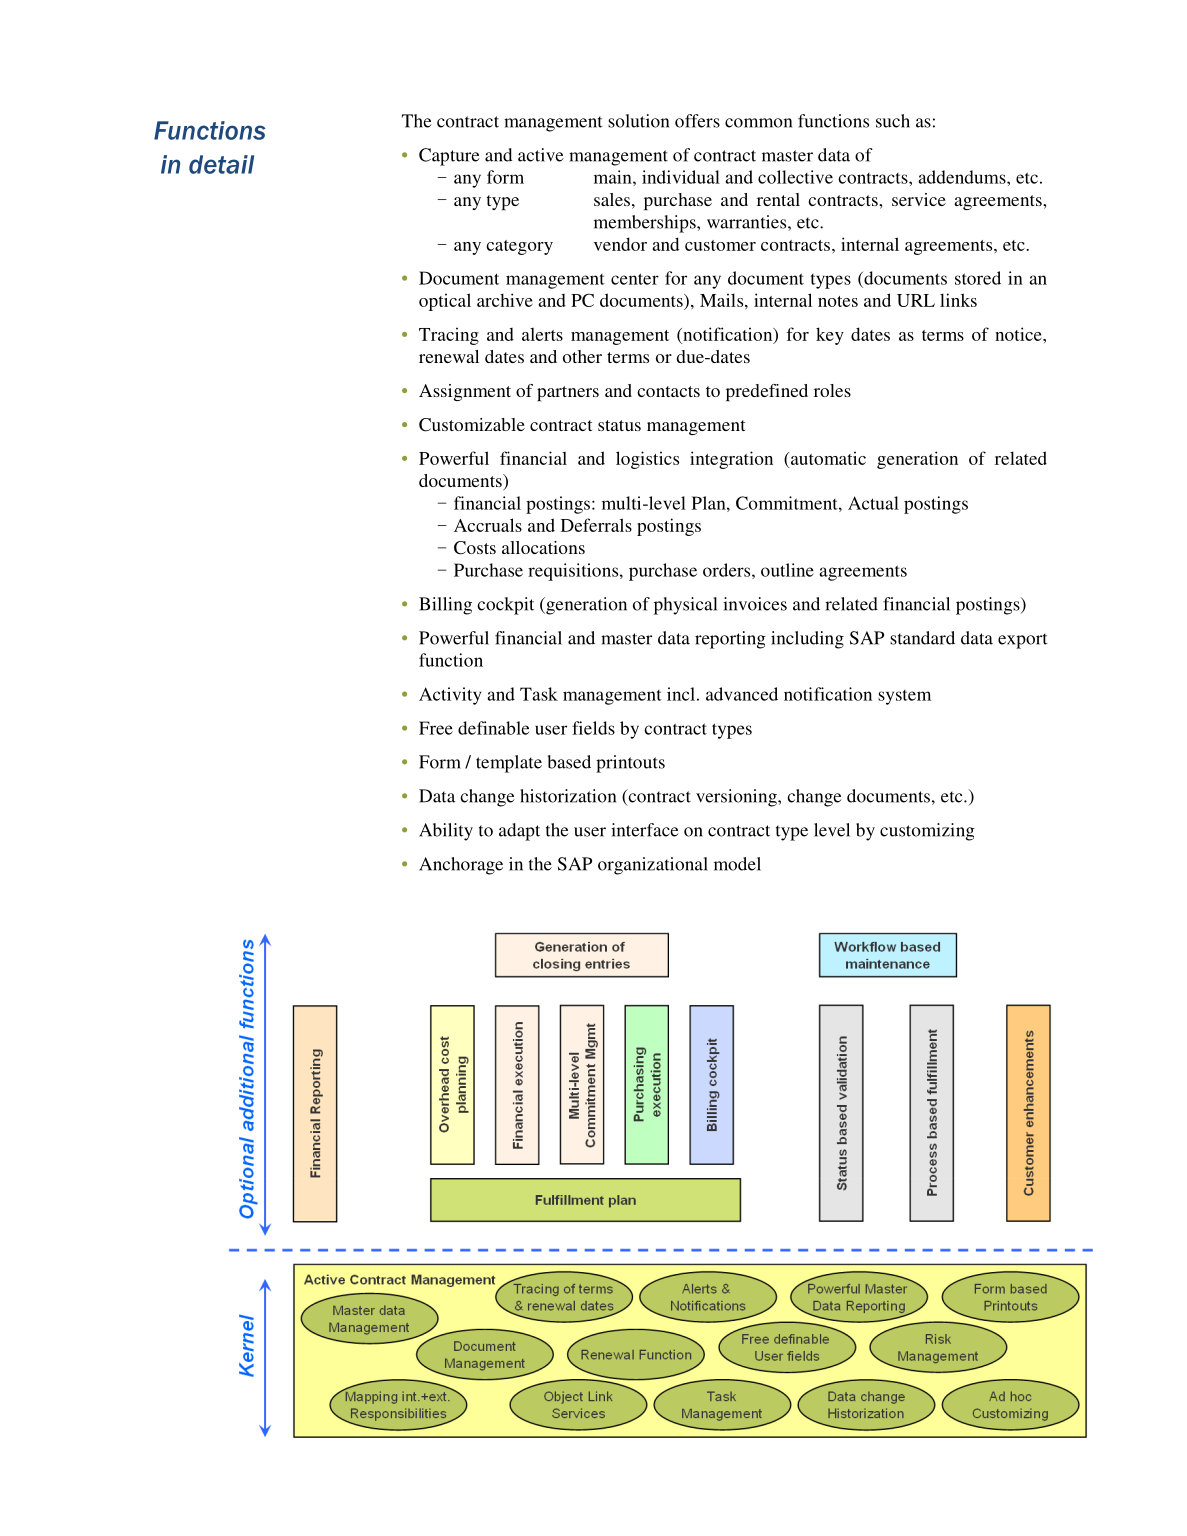  I want to click on center, so click(635, 279).
